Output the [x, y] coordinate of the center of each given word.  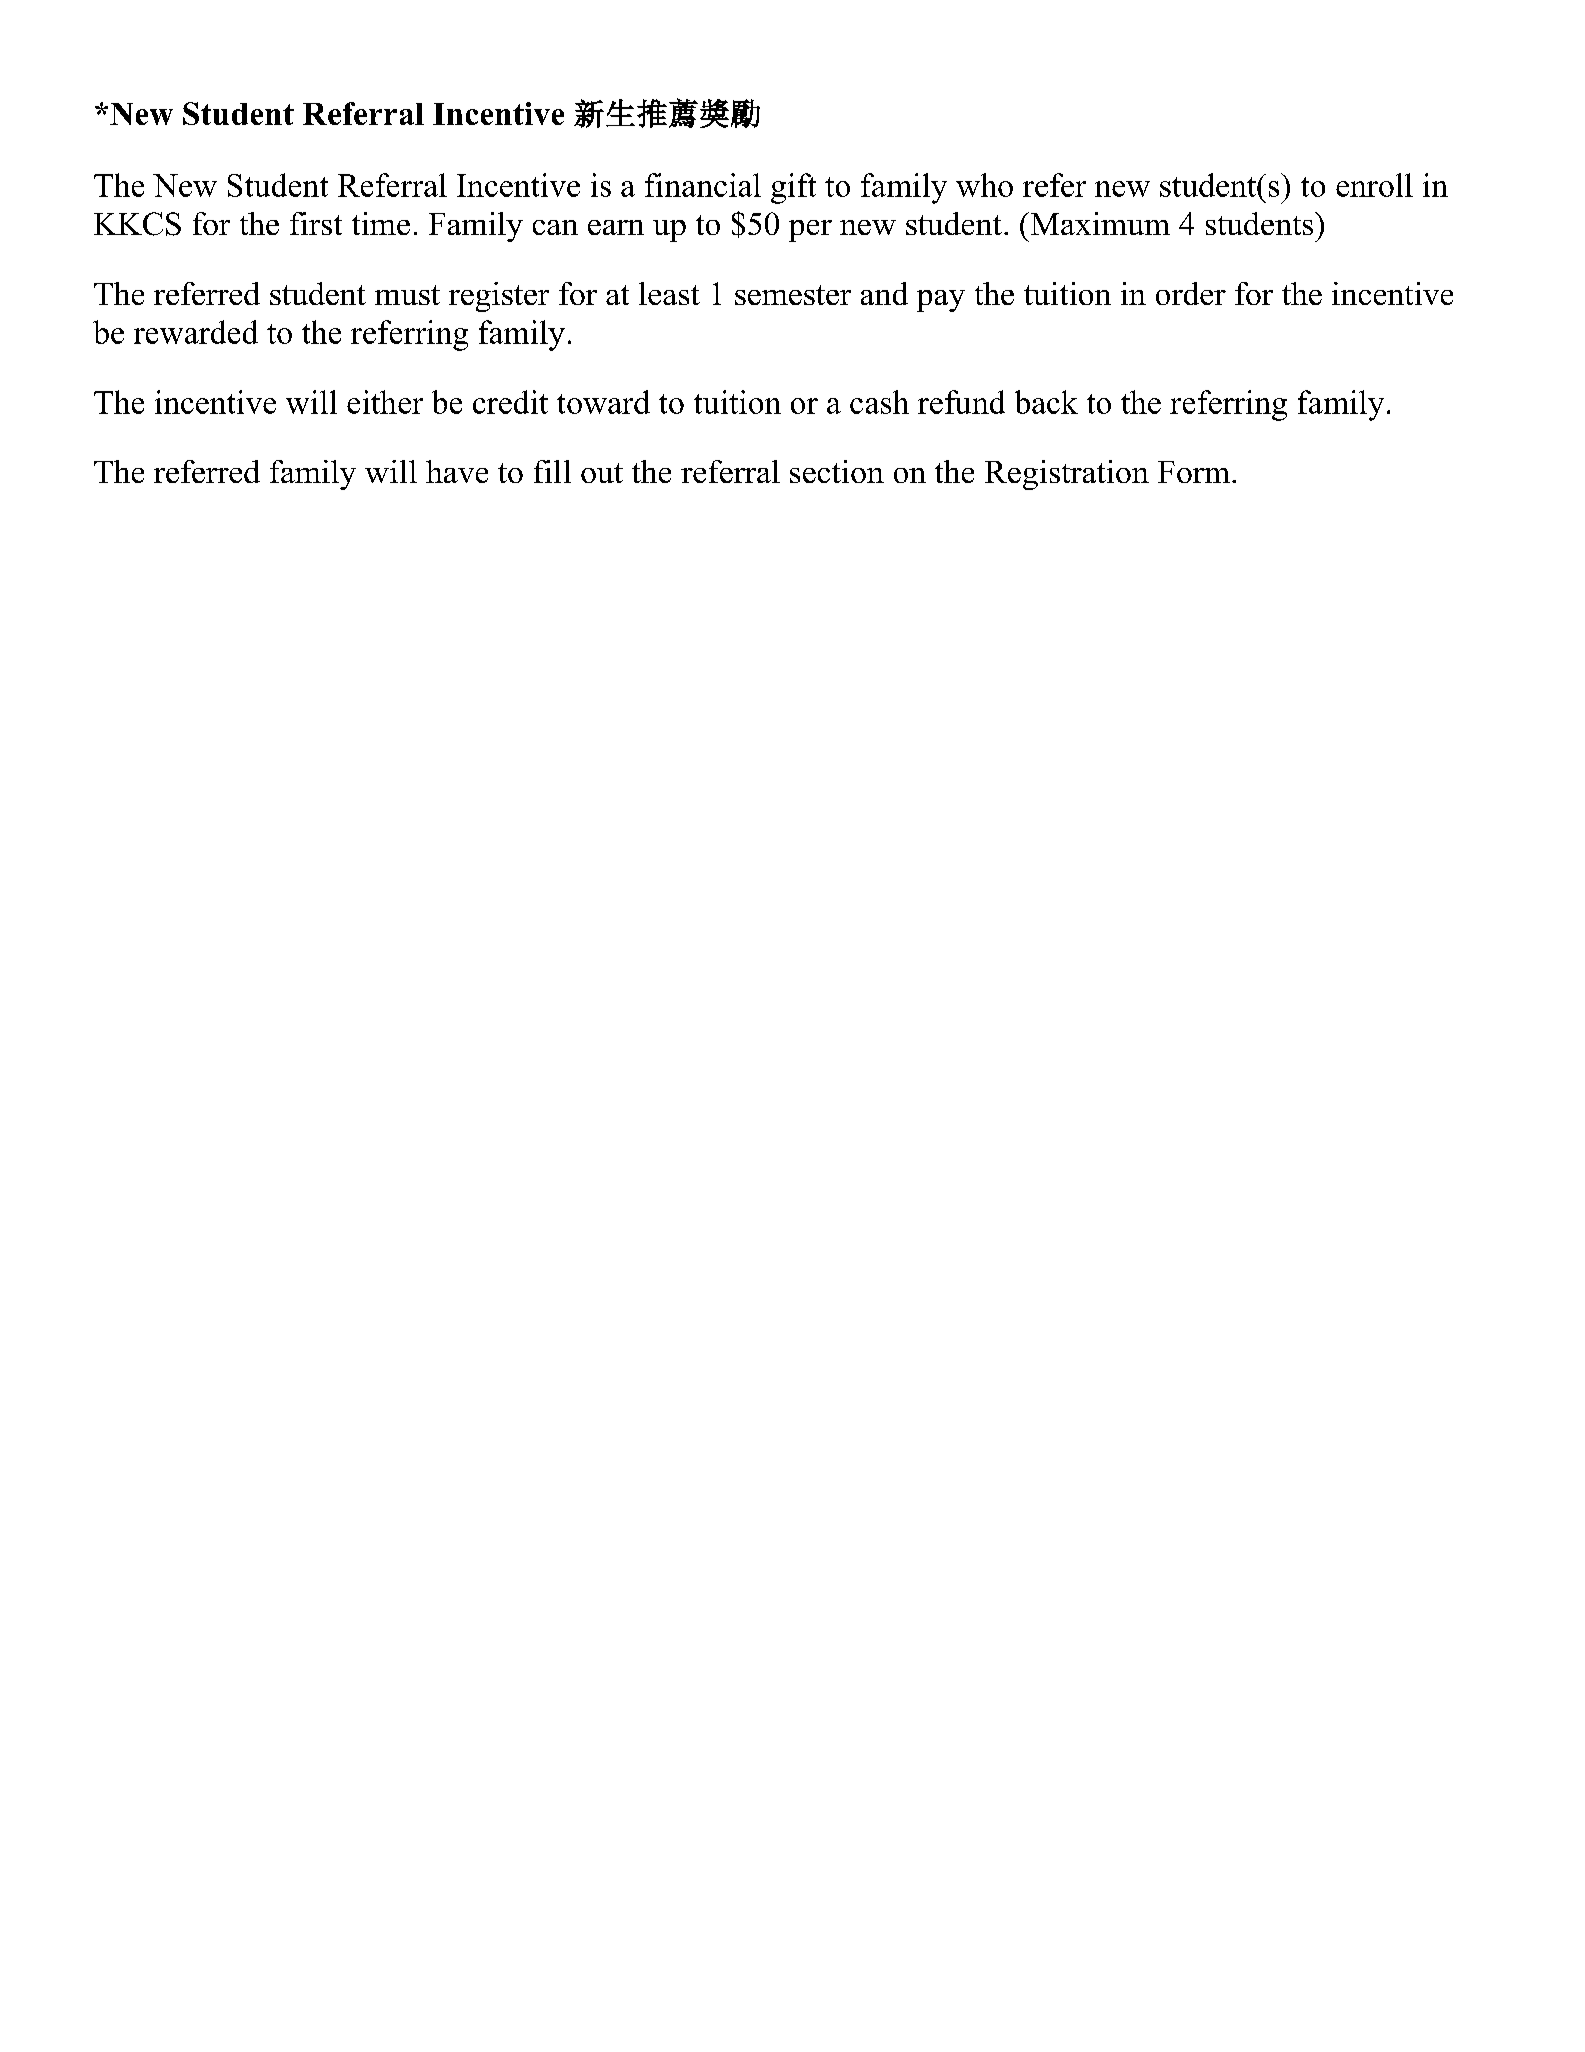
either [385, 402]
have [457, 471]
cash [879, 402]
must [407, 295]
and [884, 293]
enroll [1374, 185]
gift [793, 188]
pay [941, 301]
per [810, 231]
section [837, 471]
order [1191, 293]
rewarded [196, 332]
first [316, 223]
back [1046, 402]
